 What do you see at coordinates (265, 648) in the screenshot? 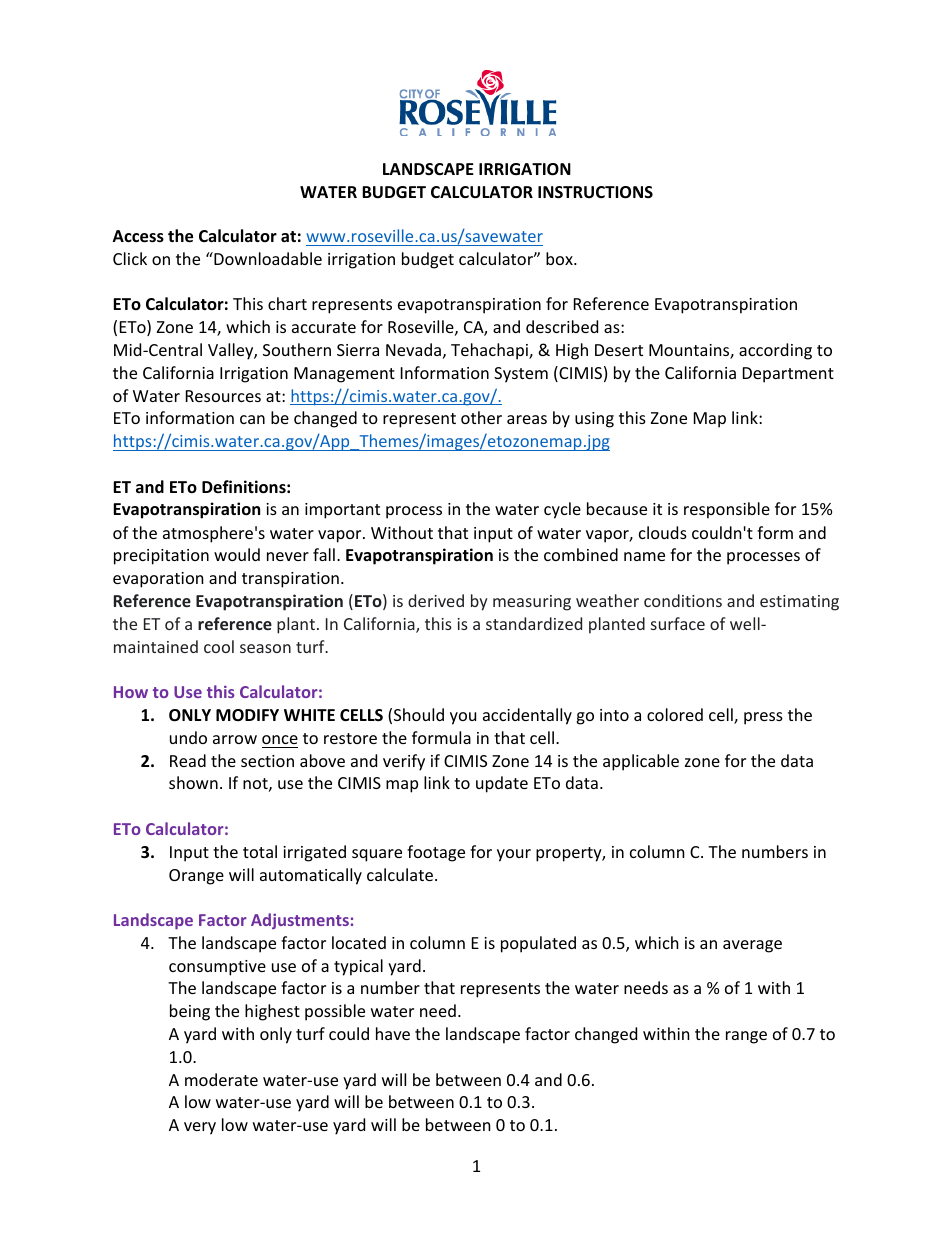
I see `season` at bounding box center [265, 648].
